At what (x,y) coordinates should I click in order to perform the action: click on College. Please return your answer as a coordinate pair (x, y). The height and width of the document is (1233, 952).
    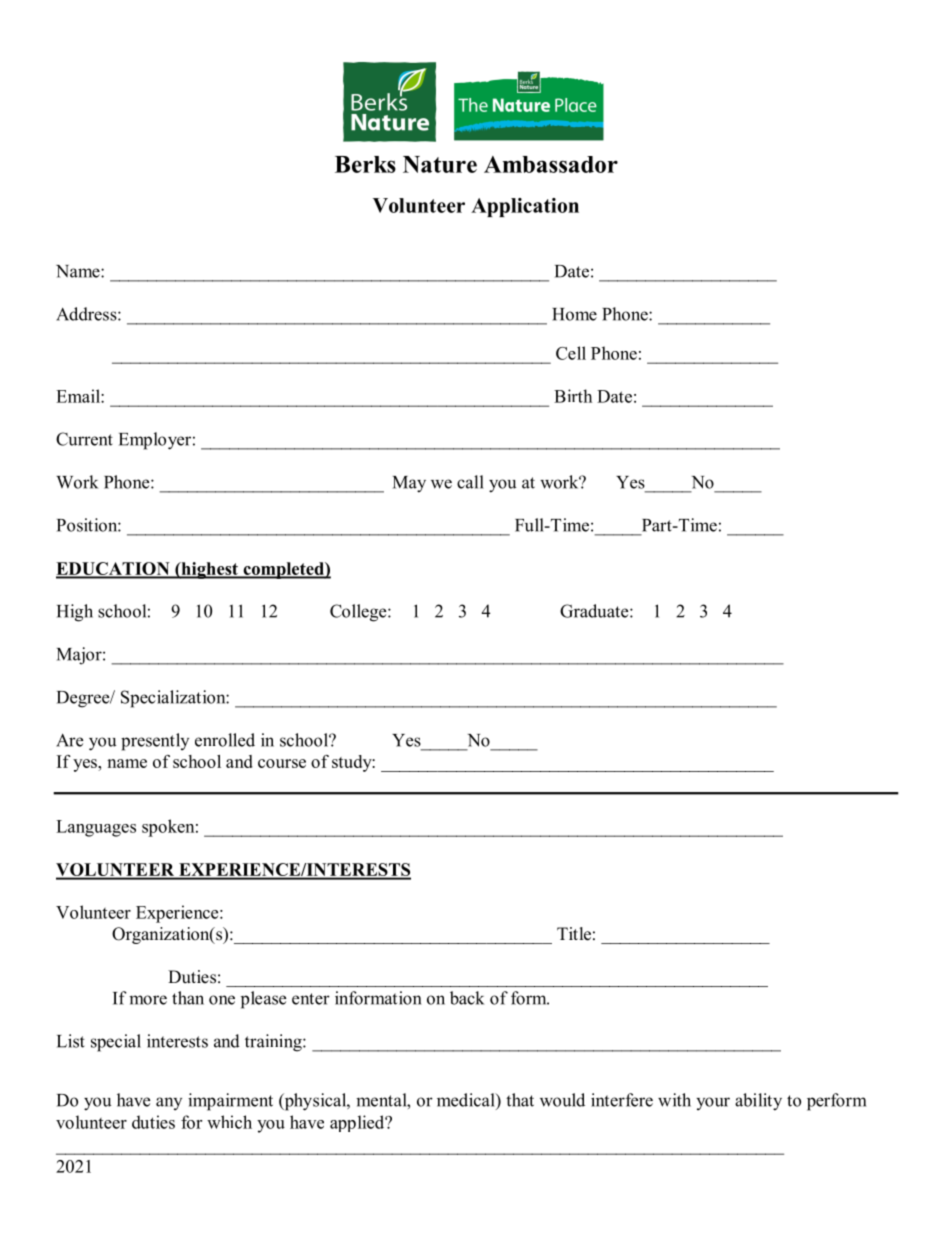
    Looking at the image, I should click on (359, 613).
